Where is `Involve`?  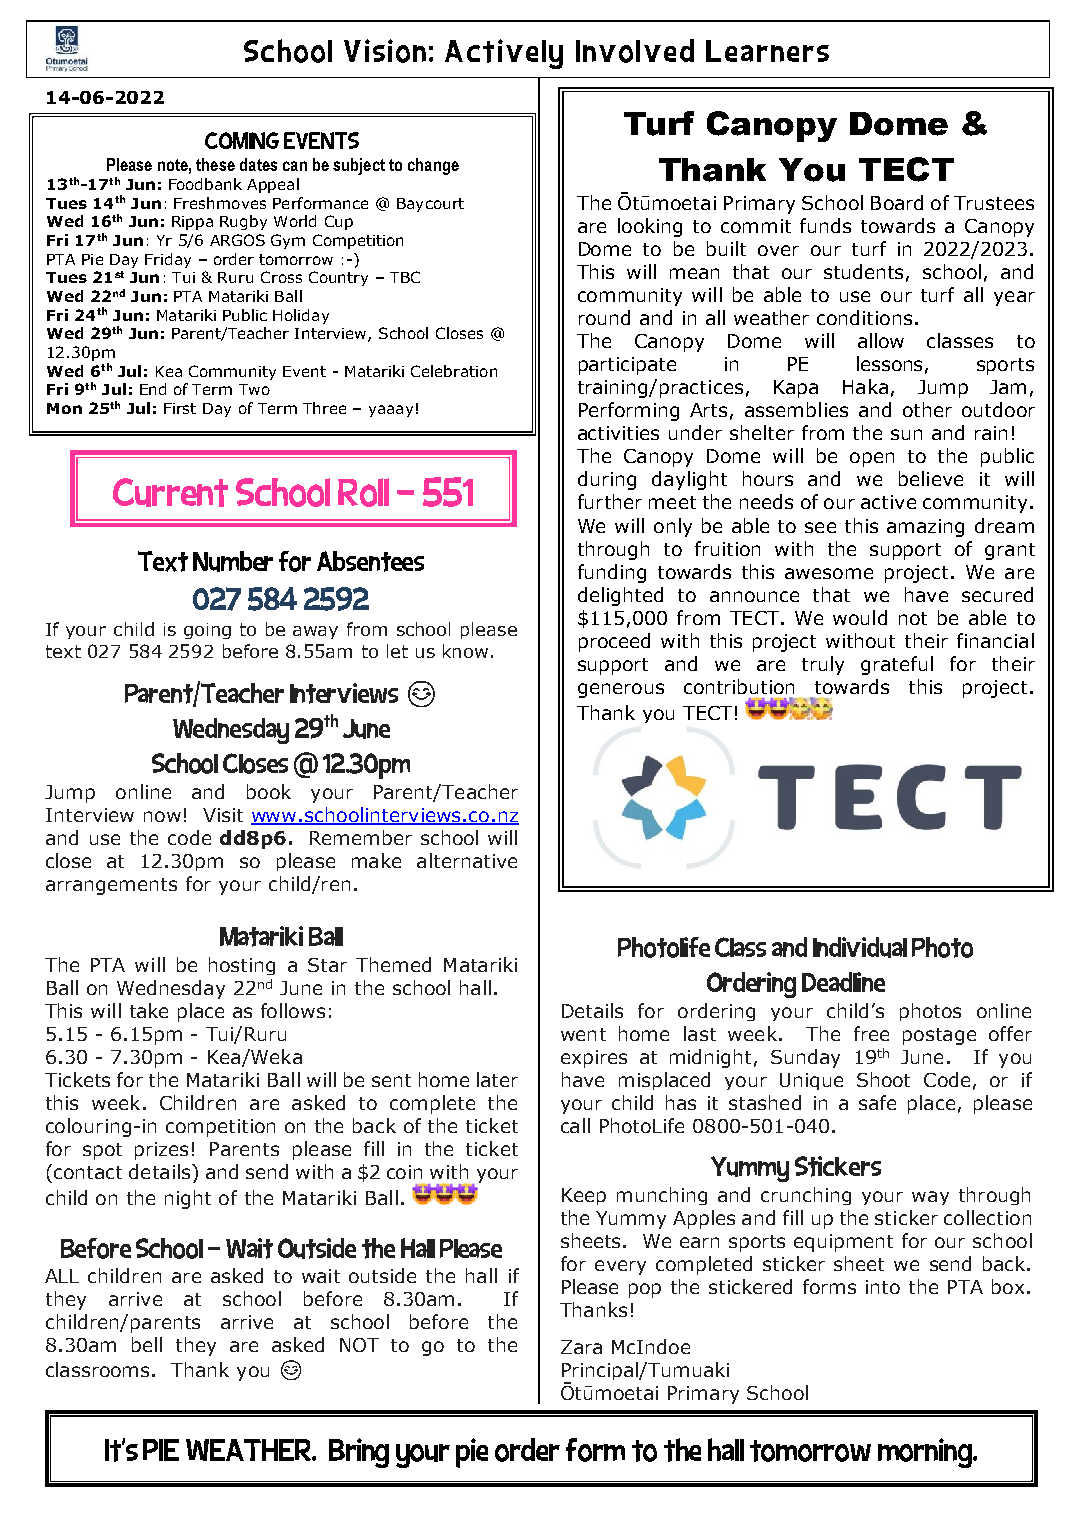
Involve is located at coordinates (626, 51).
